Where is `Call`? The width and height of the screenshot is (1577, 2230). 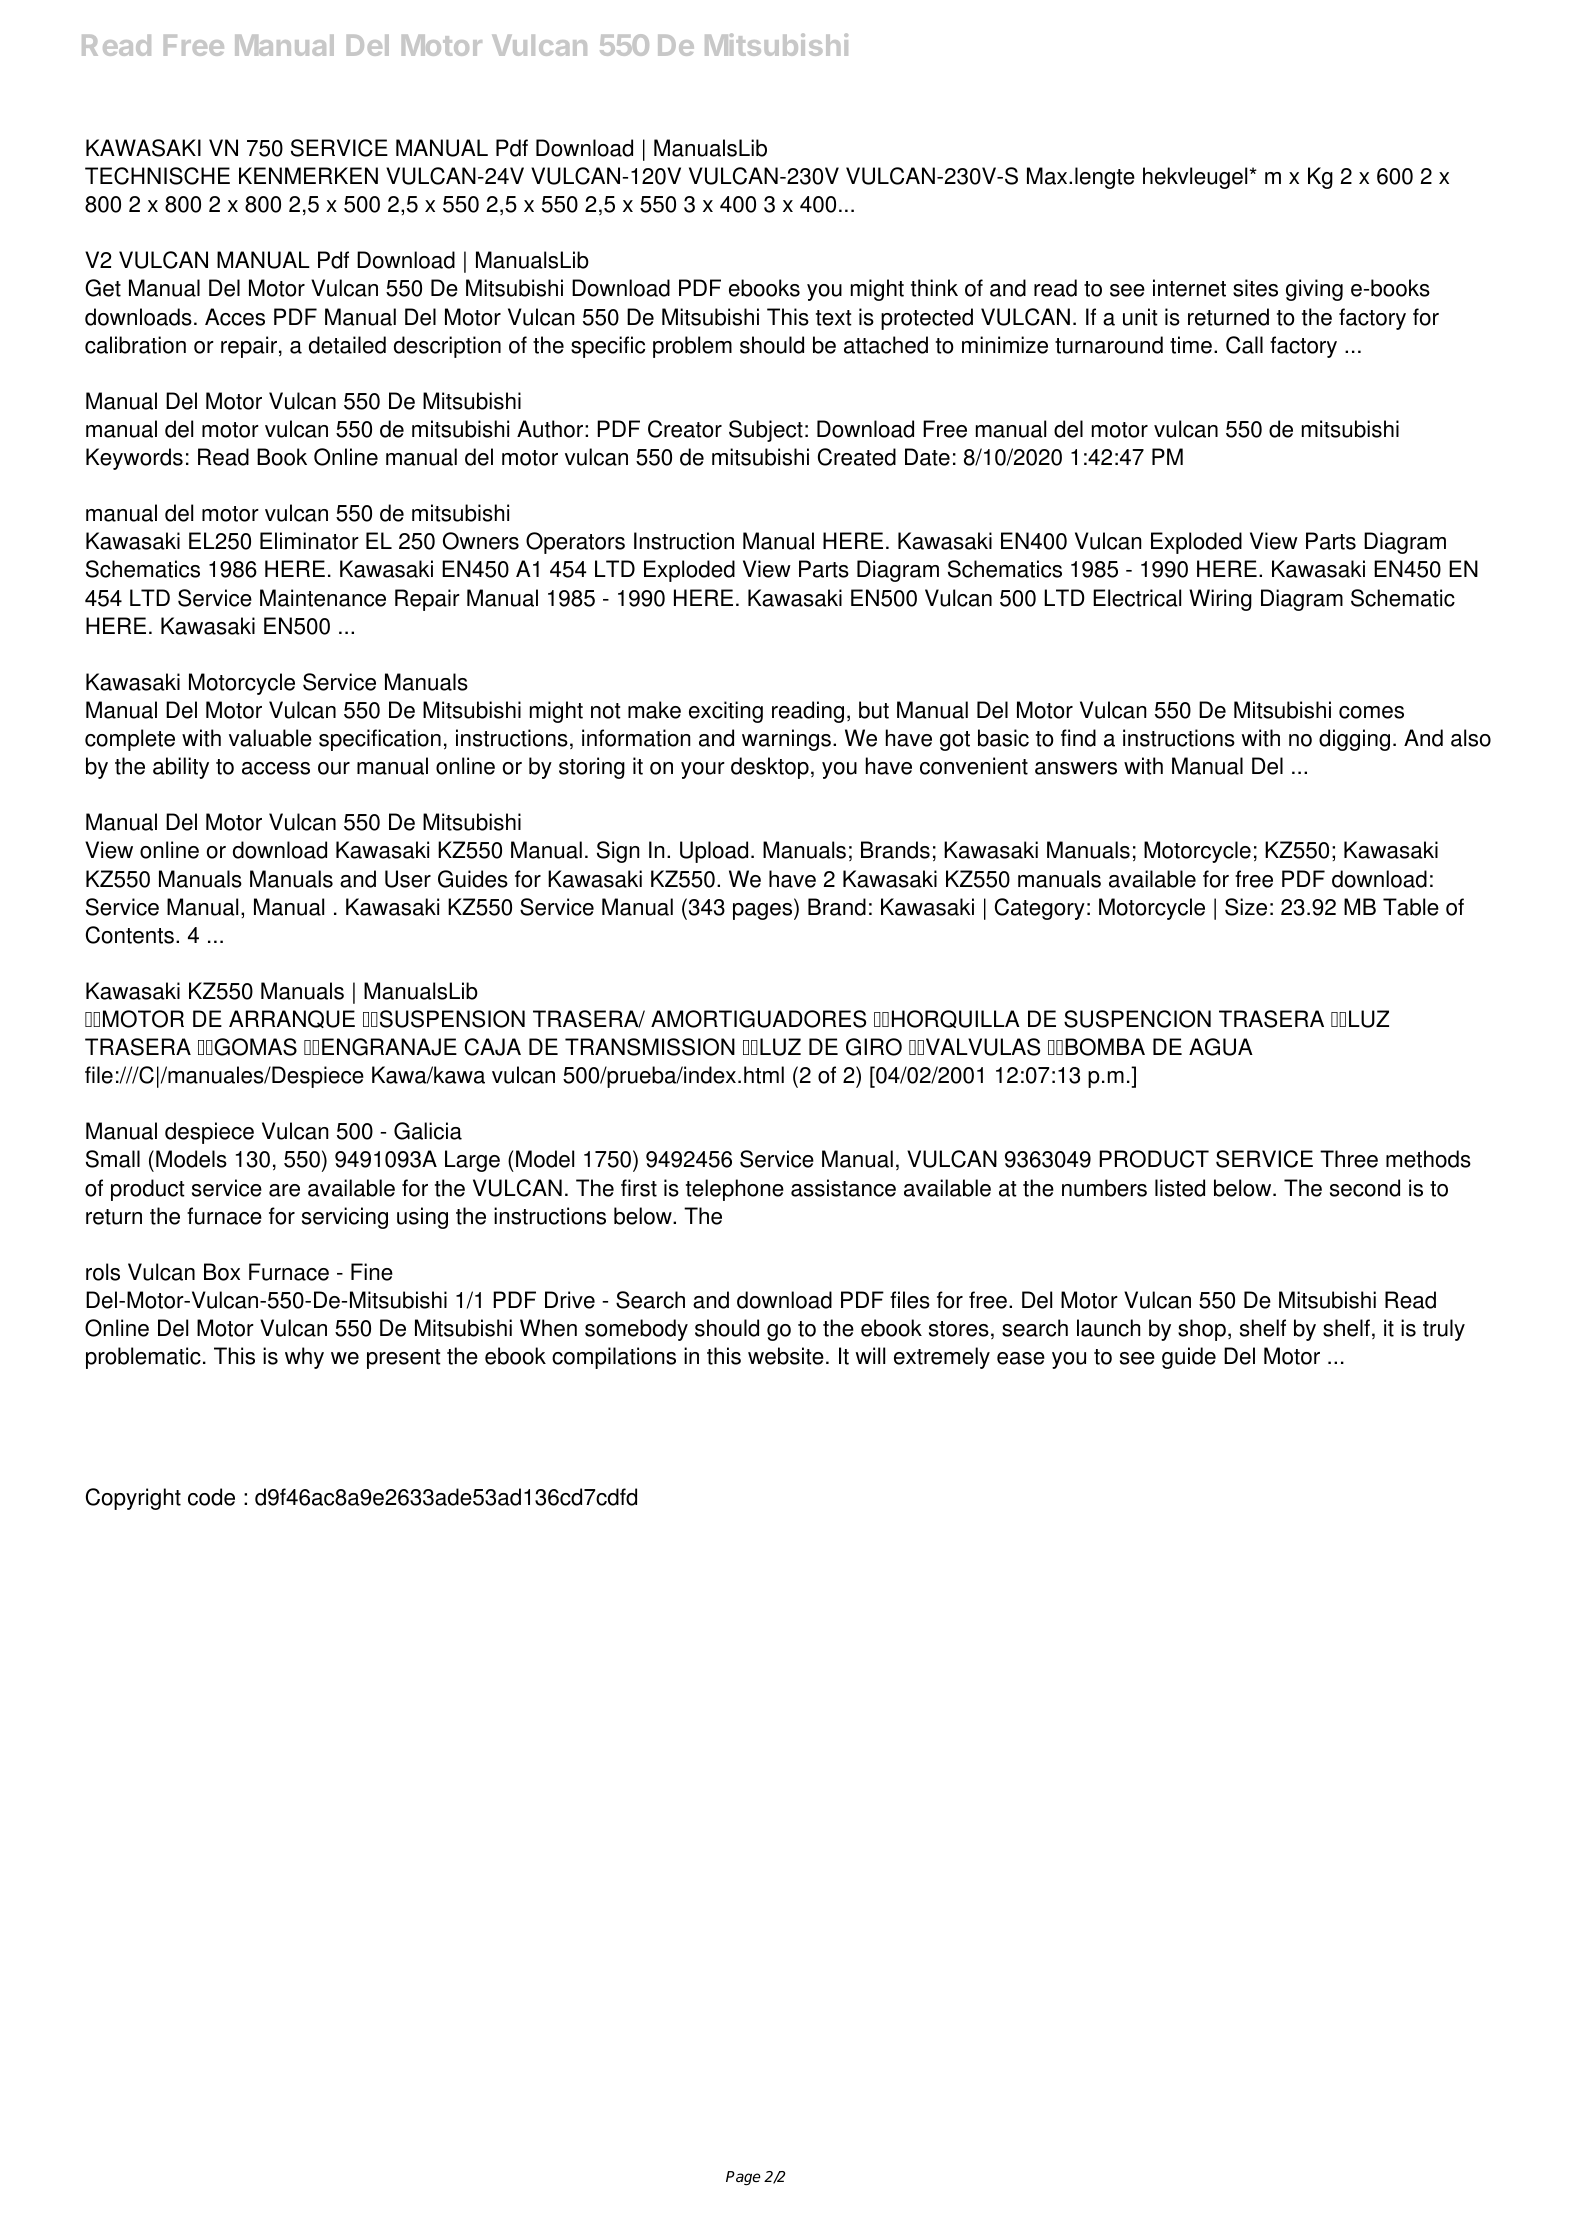 Call is located at coordinates (1244, 345).
